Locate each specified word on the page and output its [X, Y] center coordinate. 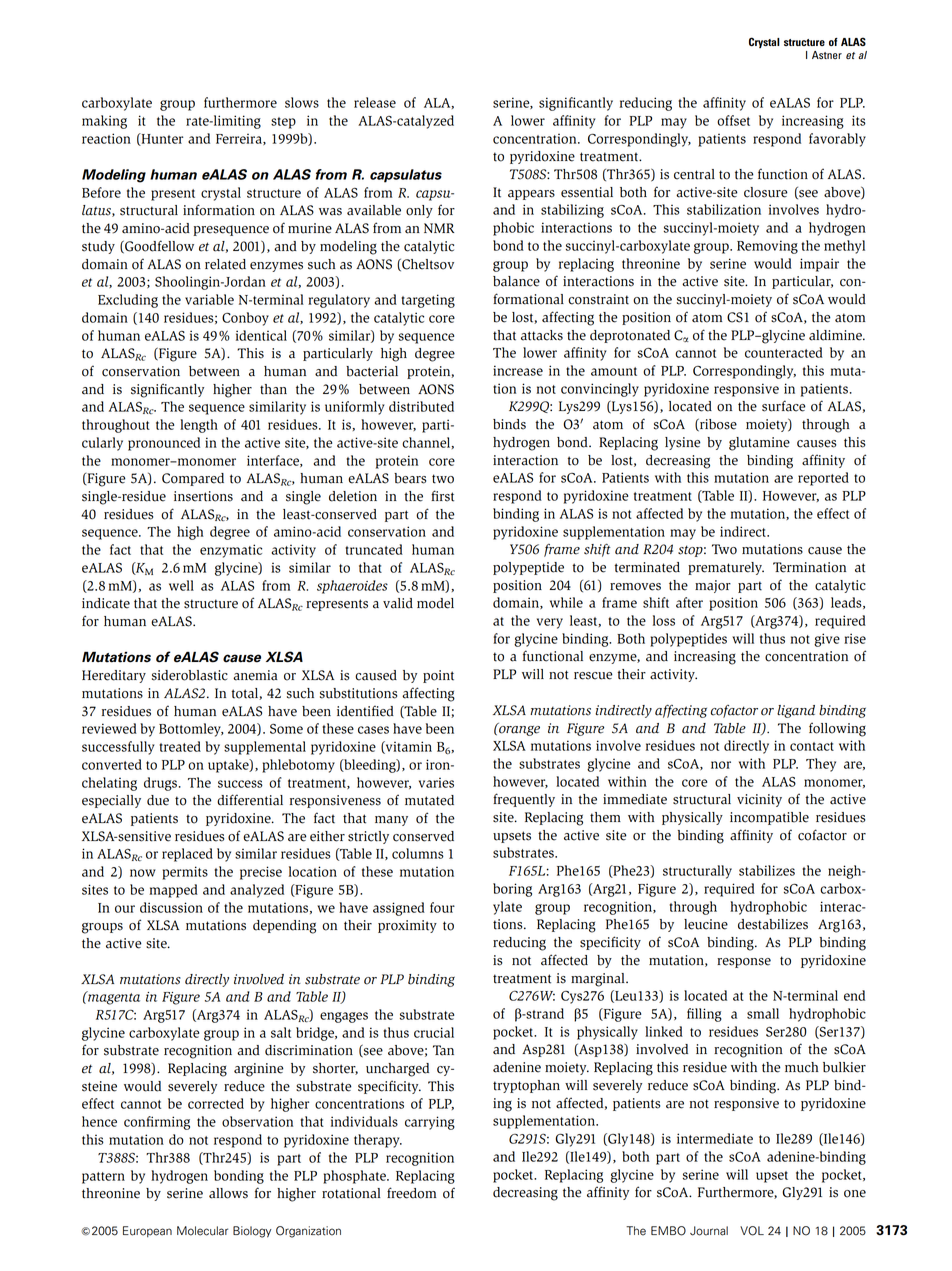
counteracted [784, 352]
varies [436, 783]
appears [531, 195]
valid [398, 603]
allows [228, 1193]
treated [180, 746]
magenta [113, 998]
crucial [434, 1032]
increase [518, 370]
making [104, 122]
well [181, 585]
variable [209, 299]
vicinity [759, 800]
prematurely [726, 568]
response [744, 963]
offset [733, 120]
